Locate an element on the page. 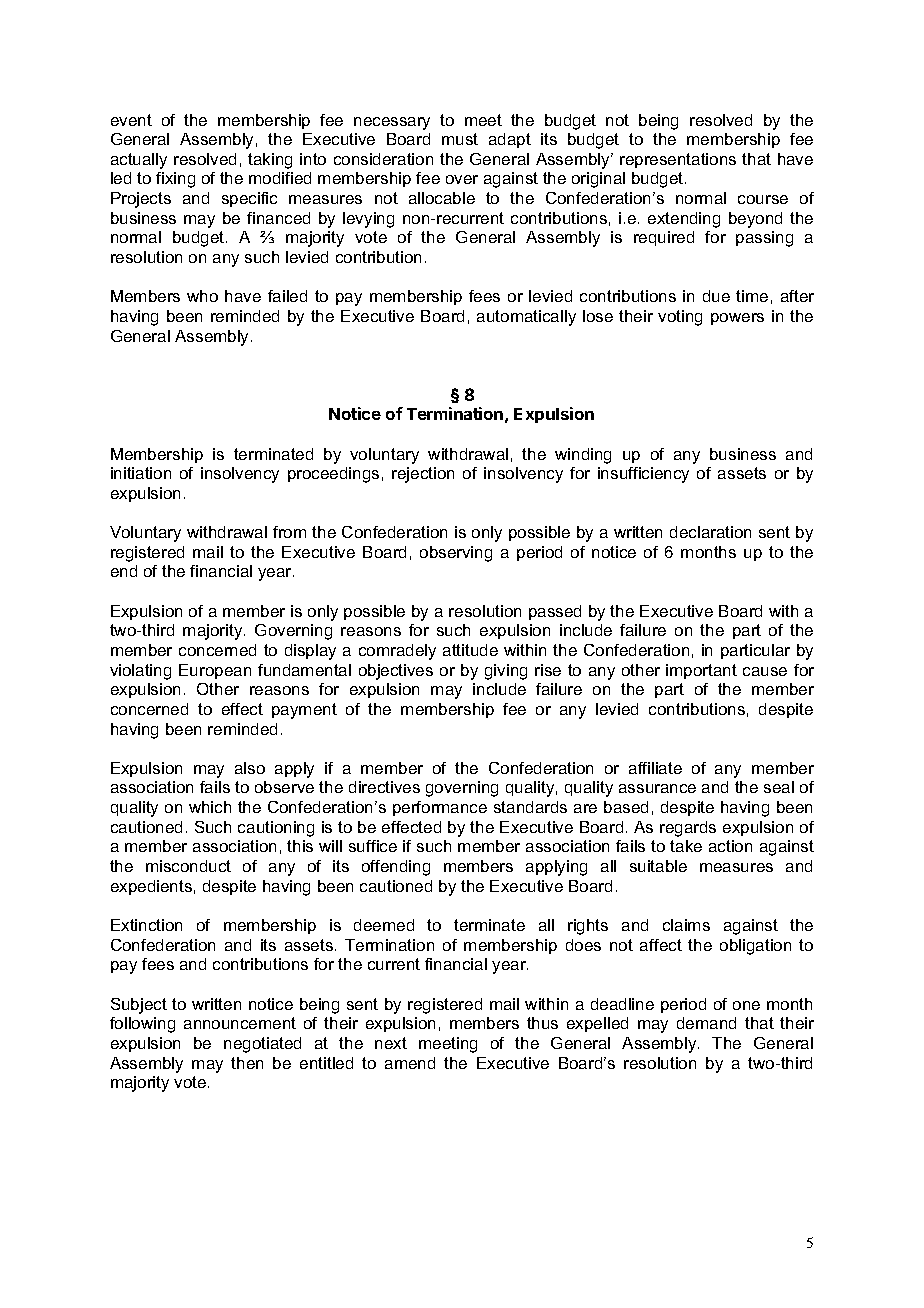 Image resolution: width=924 pixels, height=1308 pixels. declaration is located at coordinates (710, 532).
